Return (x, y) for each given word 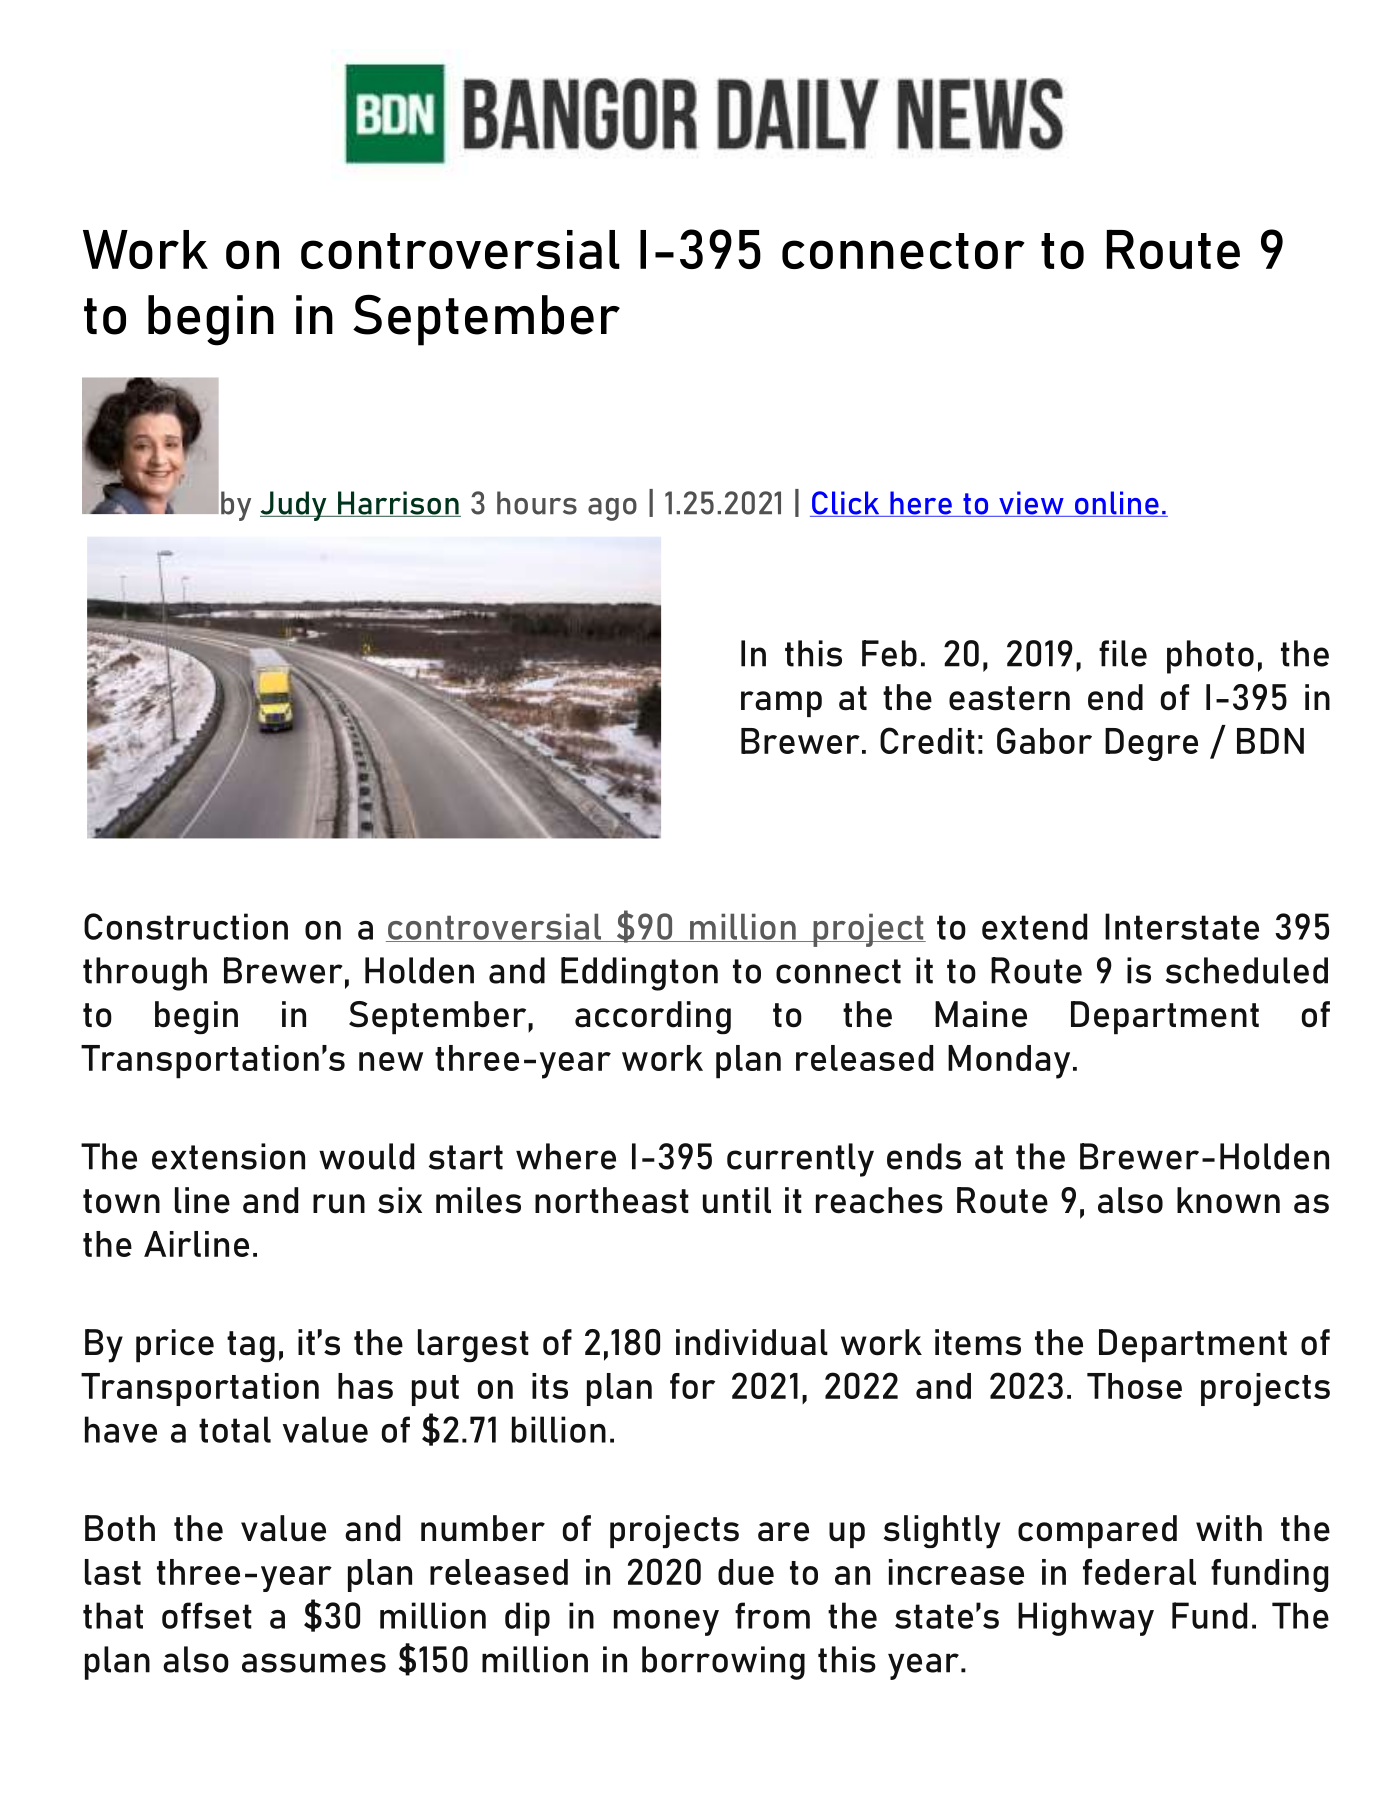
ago (612, 509)
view (1031, 504)
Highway (1086, 1619)
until (737, 1200)
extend (1034, 926)
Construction (186, 926)
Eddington (639, 974)
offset (207, 1615)
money (666, 1623)
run (339, 1204)
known (1228, 1200)
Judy (294, 506)
